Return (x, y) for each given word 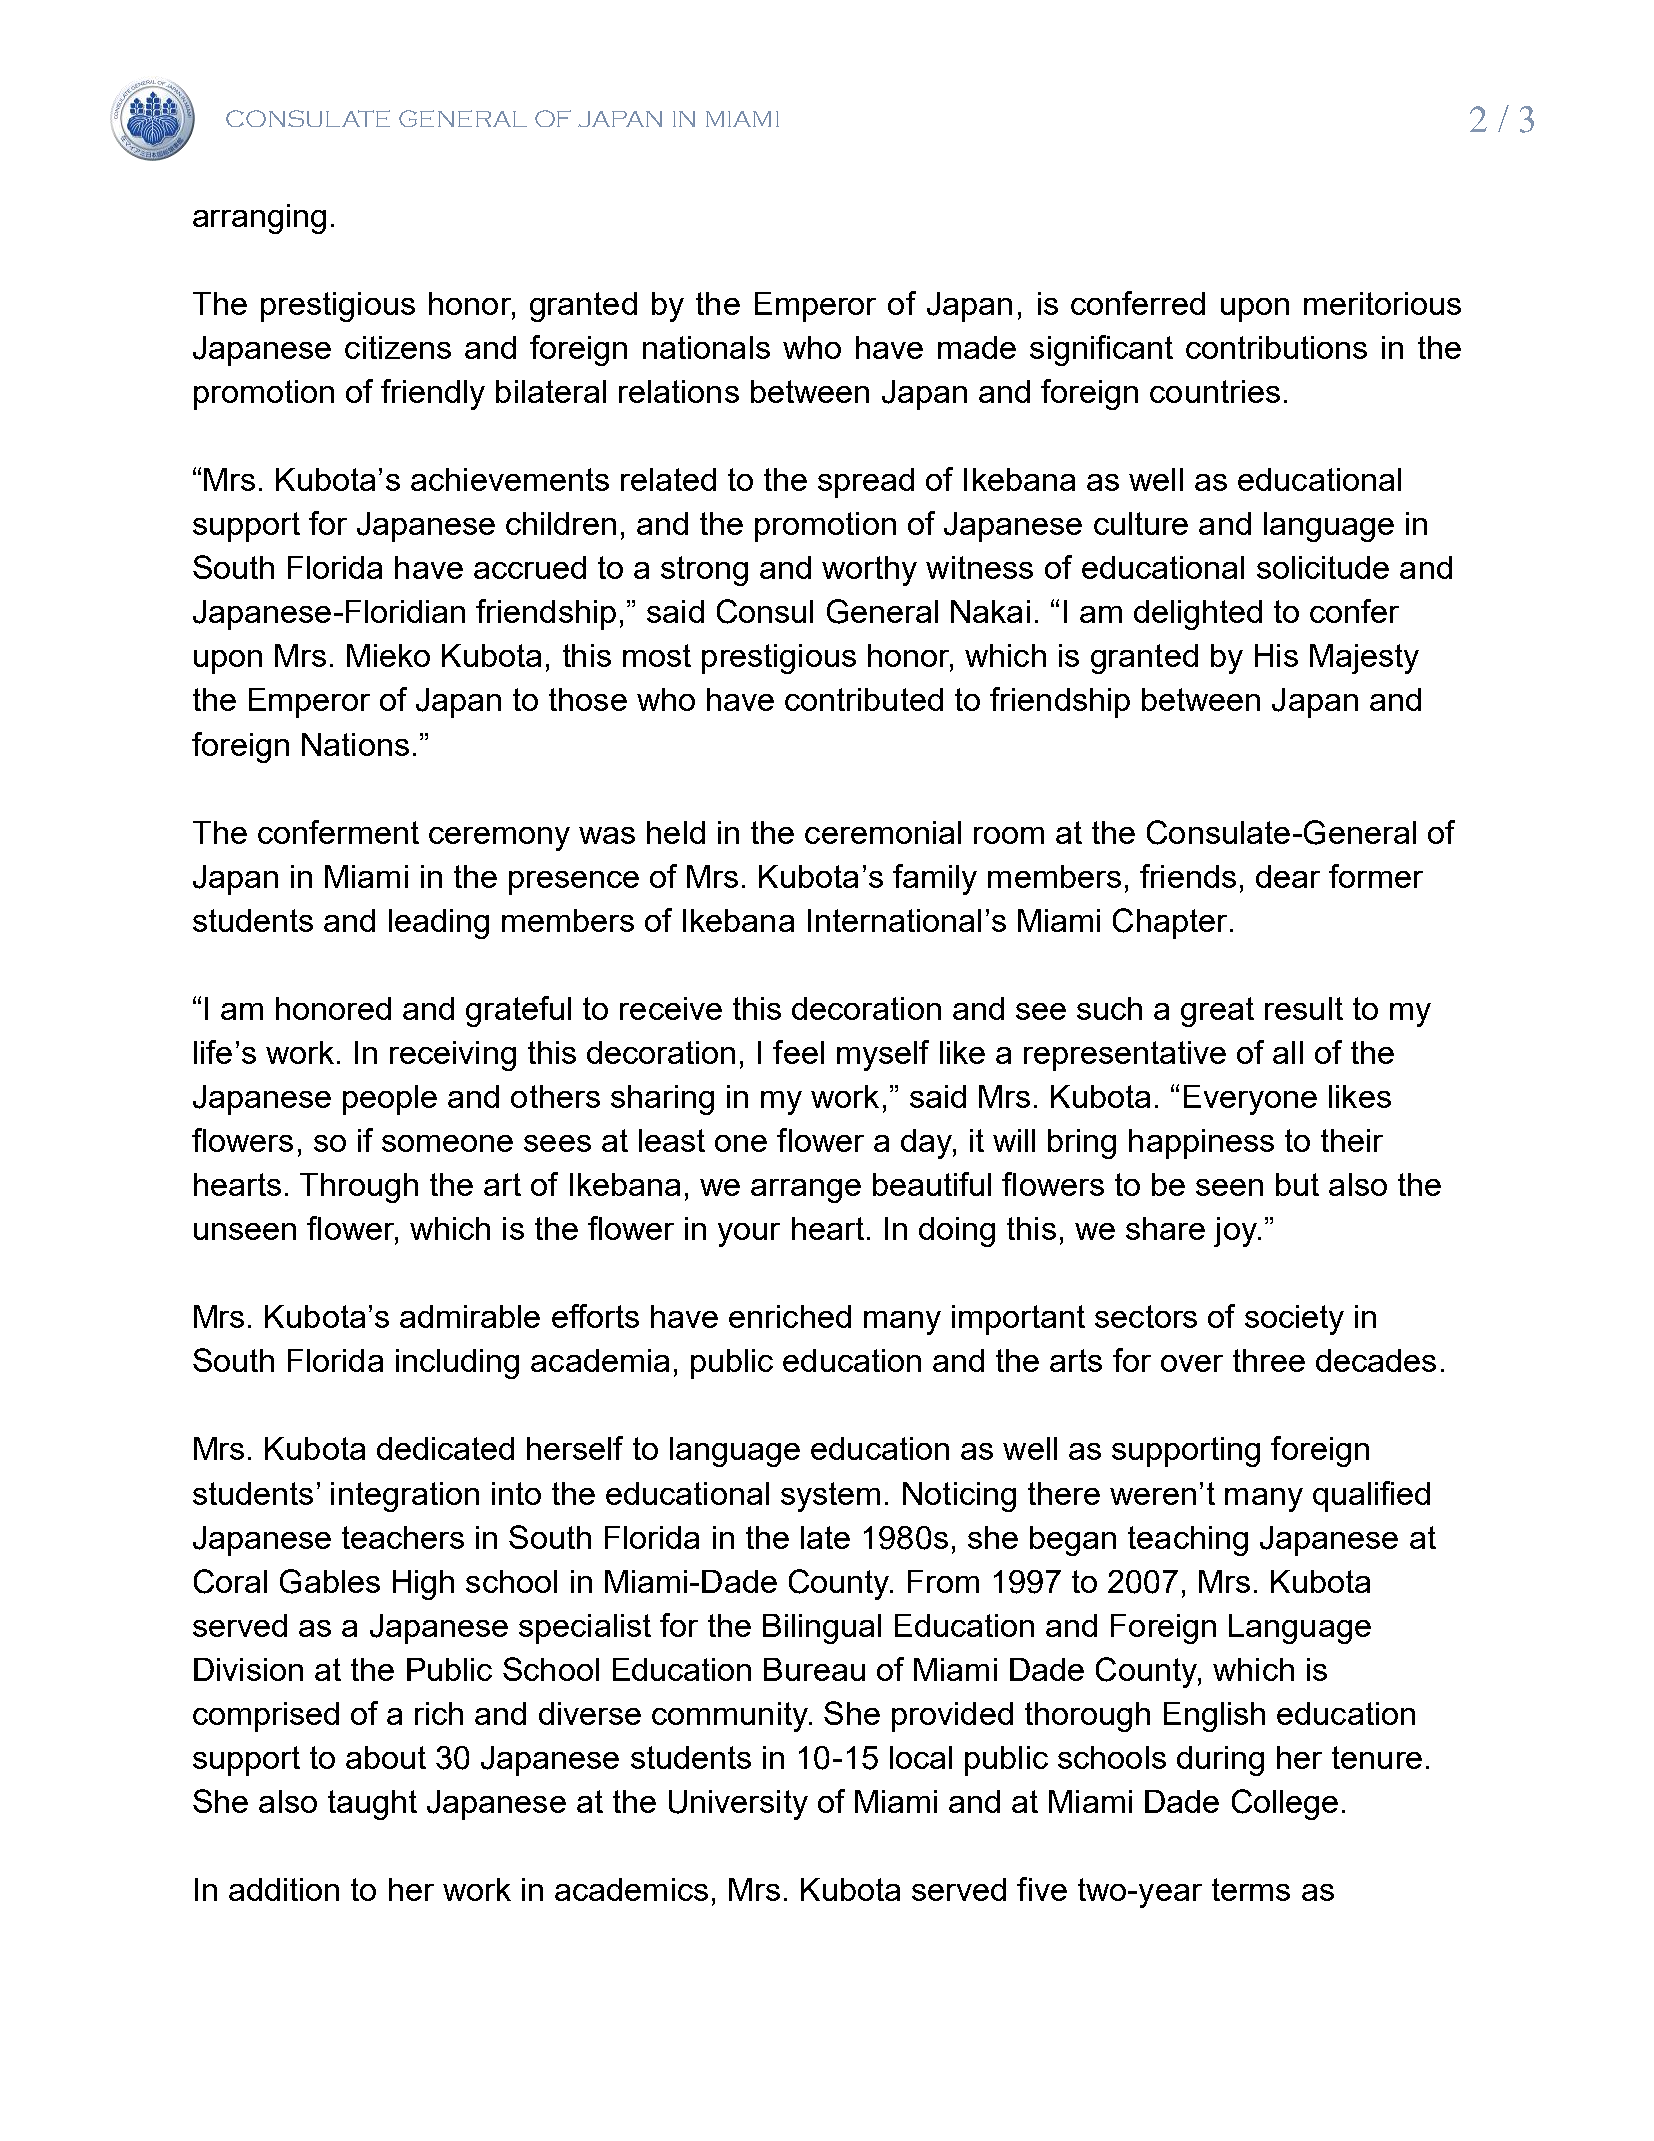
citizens (398, 347)
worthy (869, 571)
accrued (530, 567)
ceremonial (883, 832)
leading (439, 924)
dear (1288, 876)
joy (1236, 1232)
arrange (806, 1191)
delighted (1198, 615)
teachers (403, 1537)
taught (372, 1805)
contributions (1276, 347)
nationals (706, 347)
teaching (1188, 1541)
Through (359, 1188)
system (830, 1497)
